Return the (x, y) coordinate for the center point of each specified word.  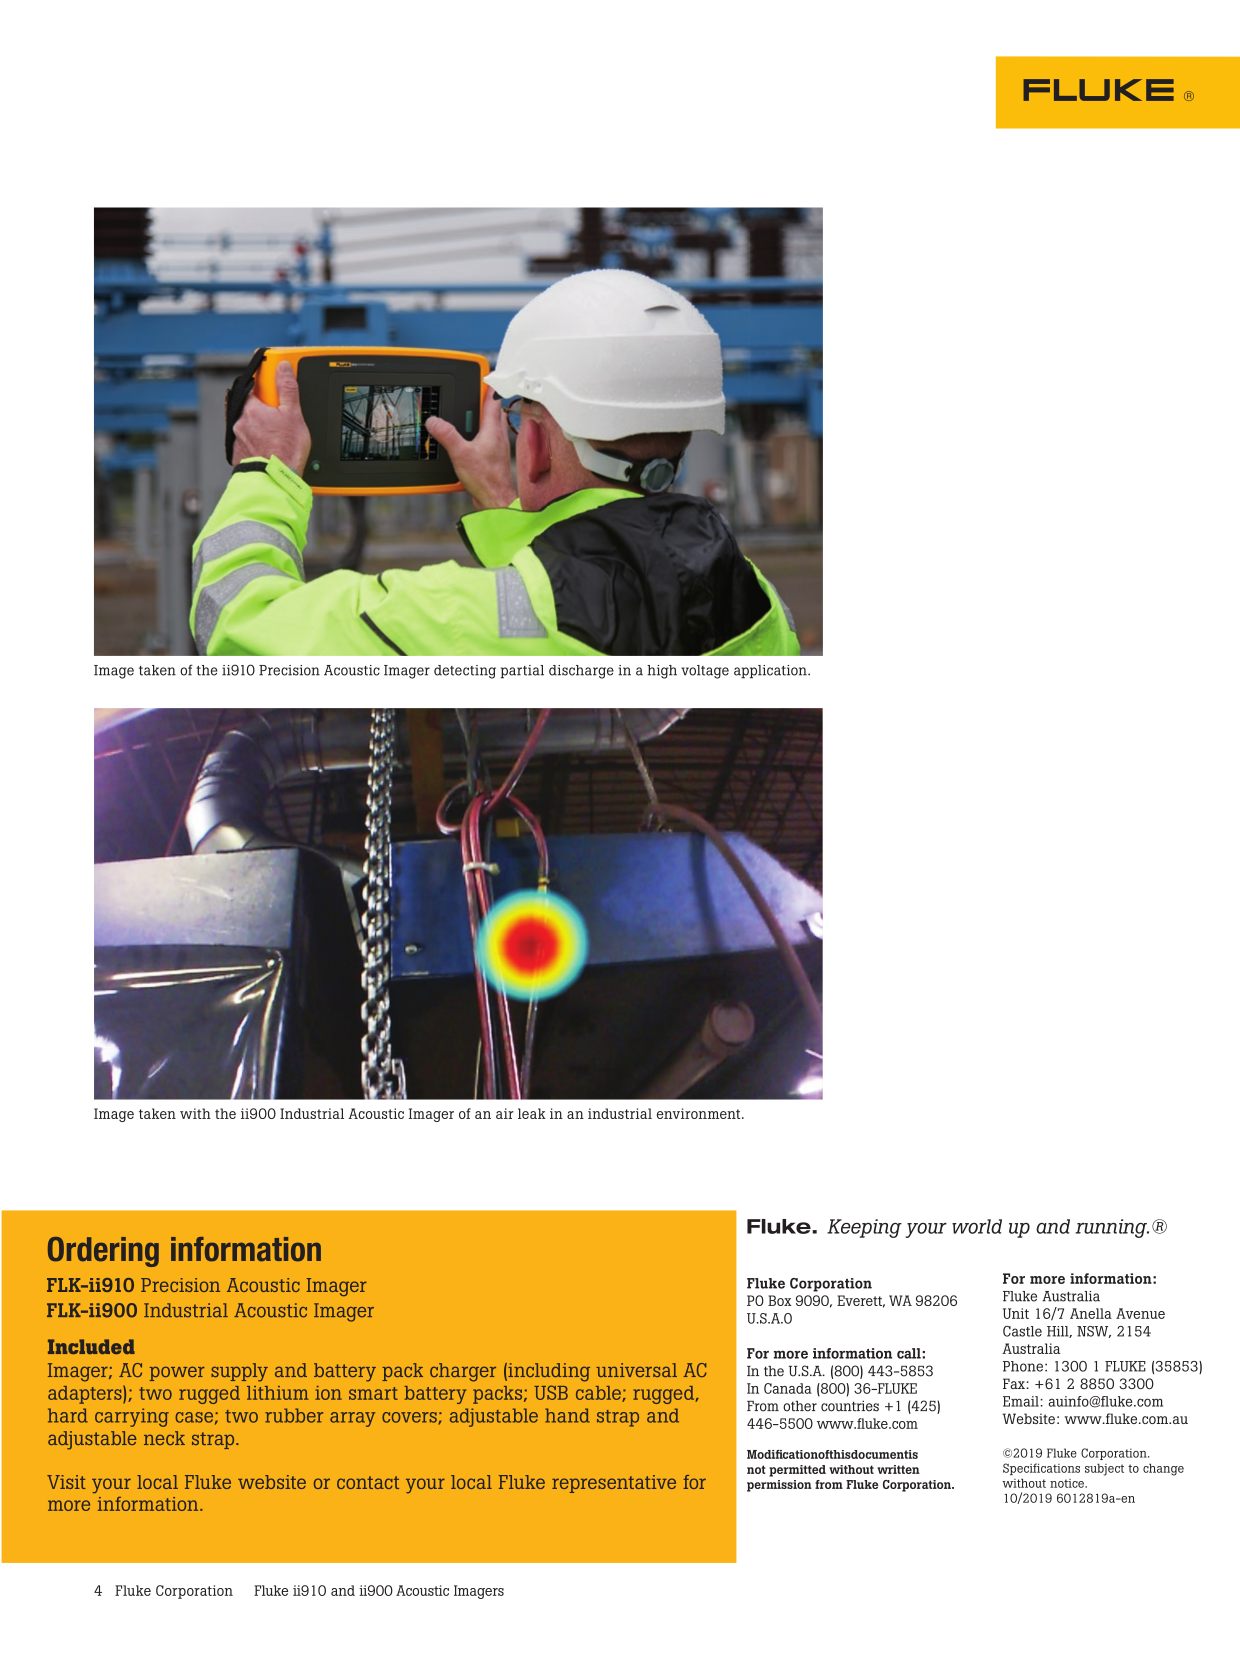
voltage (705, 672)
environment (700, 1113)
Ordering (103, 1252)
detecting (465, 672)
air (505, 1113)
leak (532, 1113)
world (977, 1226)
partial (522, 672)
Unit (1016, 1313)
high (662, 672)
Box (780, 1300)
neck (164, 1438)
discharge (581, 672)
